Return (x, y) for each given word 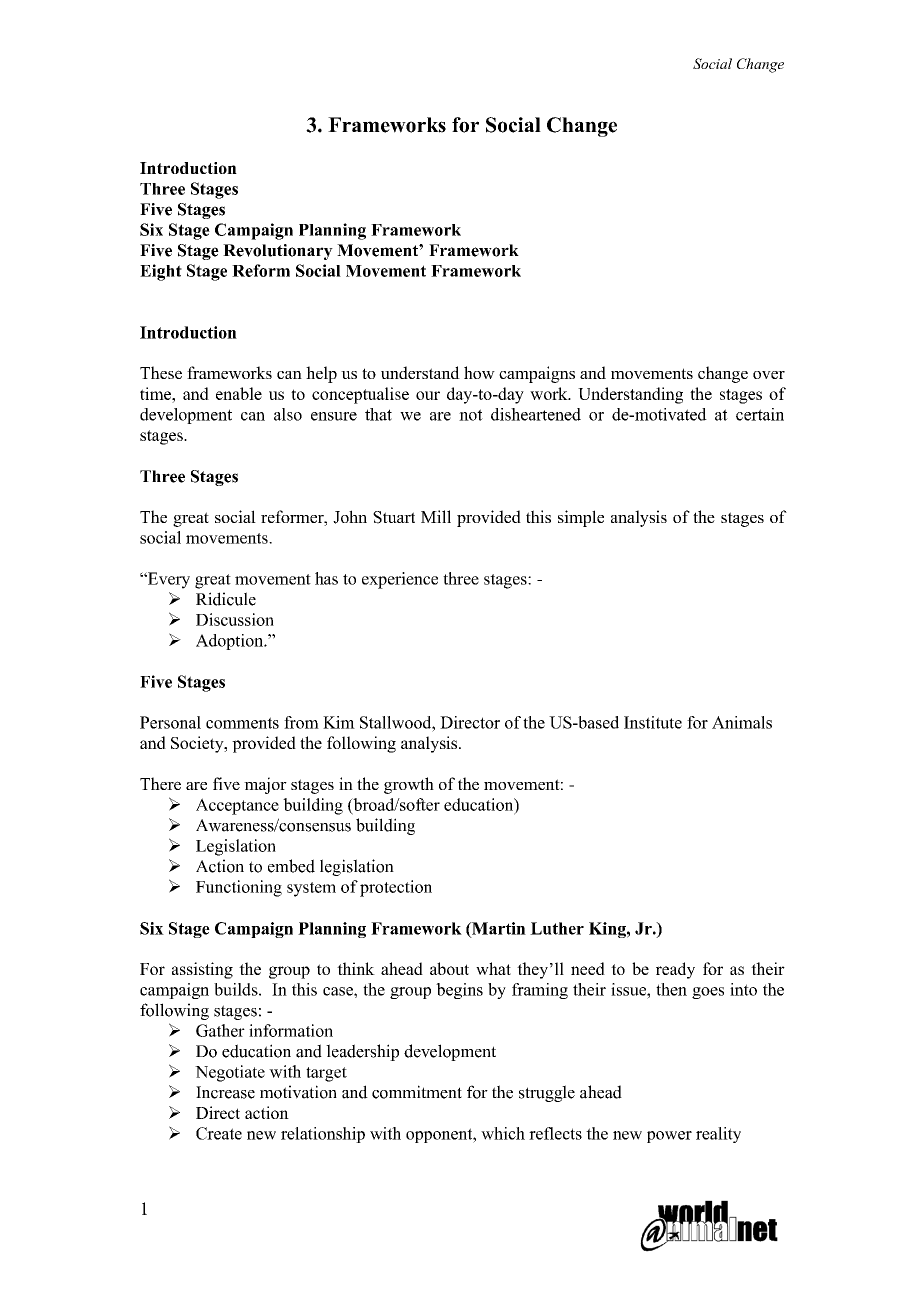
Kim (339, 722)
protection (396, 888)
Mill (436, 516)
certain (760, 414)
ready (675, 970)
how (479, 372)
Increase (225, 1092)
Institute (653, 722)
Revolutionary (278, 252)
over (769, 375)
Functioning (239, 888)
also (288, 414)
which (503, 1133)
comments (242, 723)
